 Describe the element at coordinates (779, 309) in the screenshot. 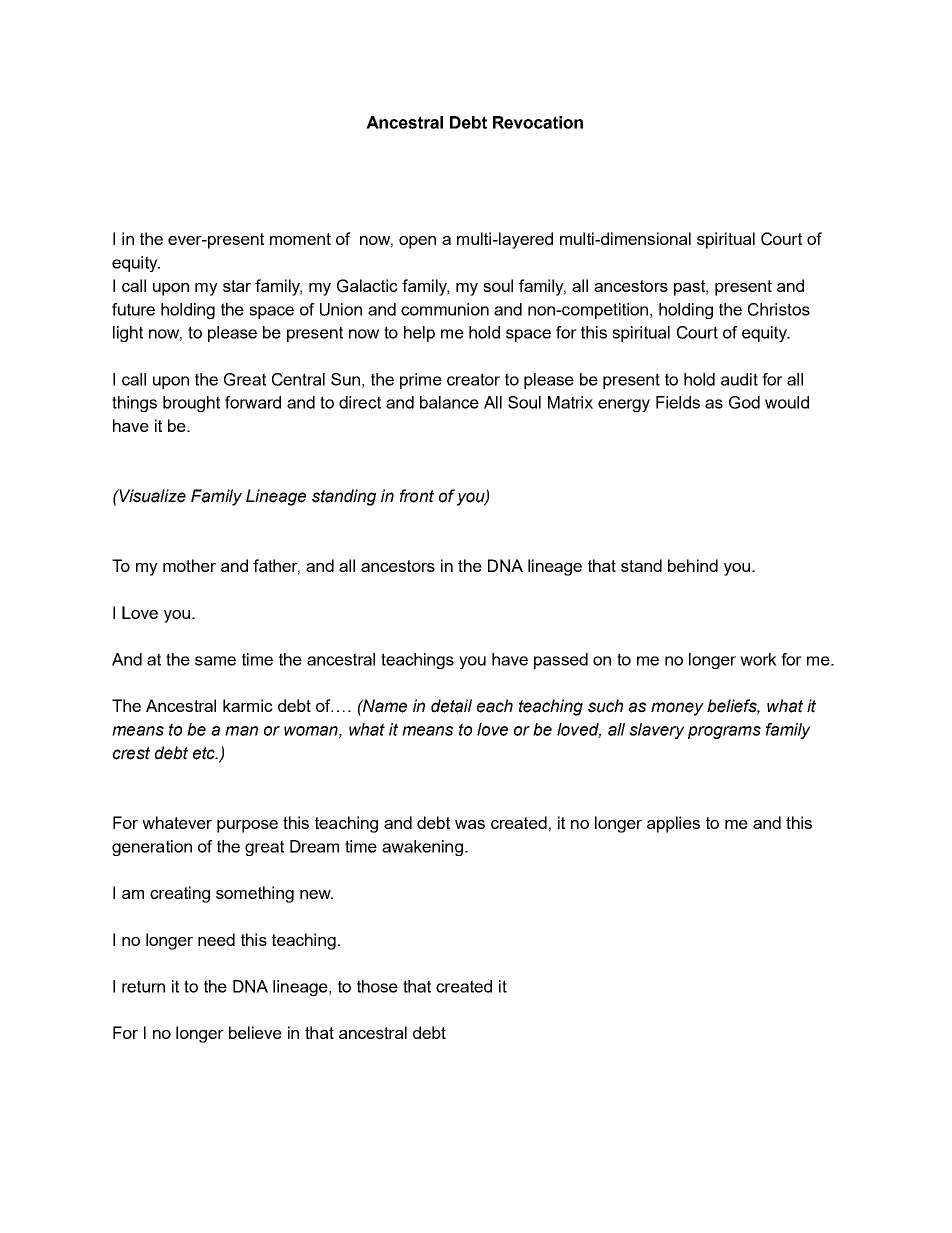

I see `Christos` at that location.
